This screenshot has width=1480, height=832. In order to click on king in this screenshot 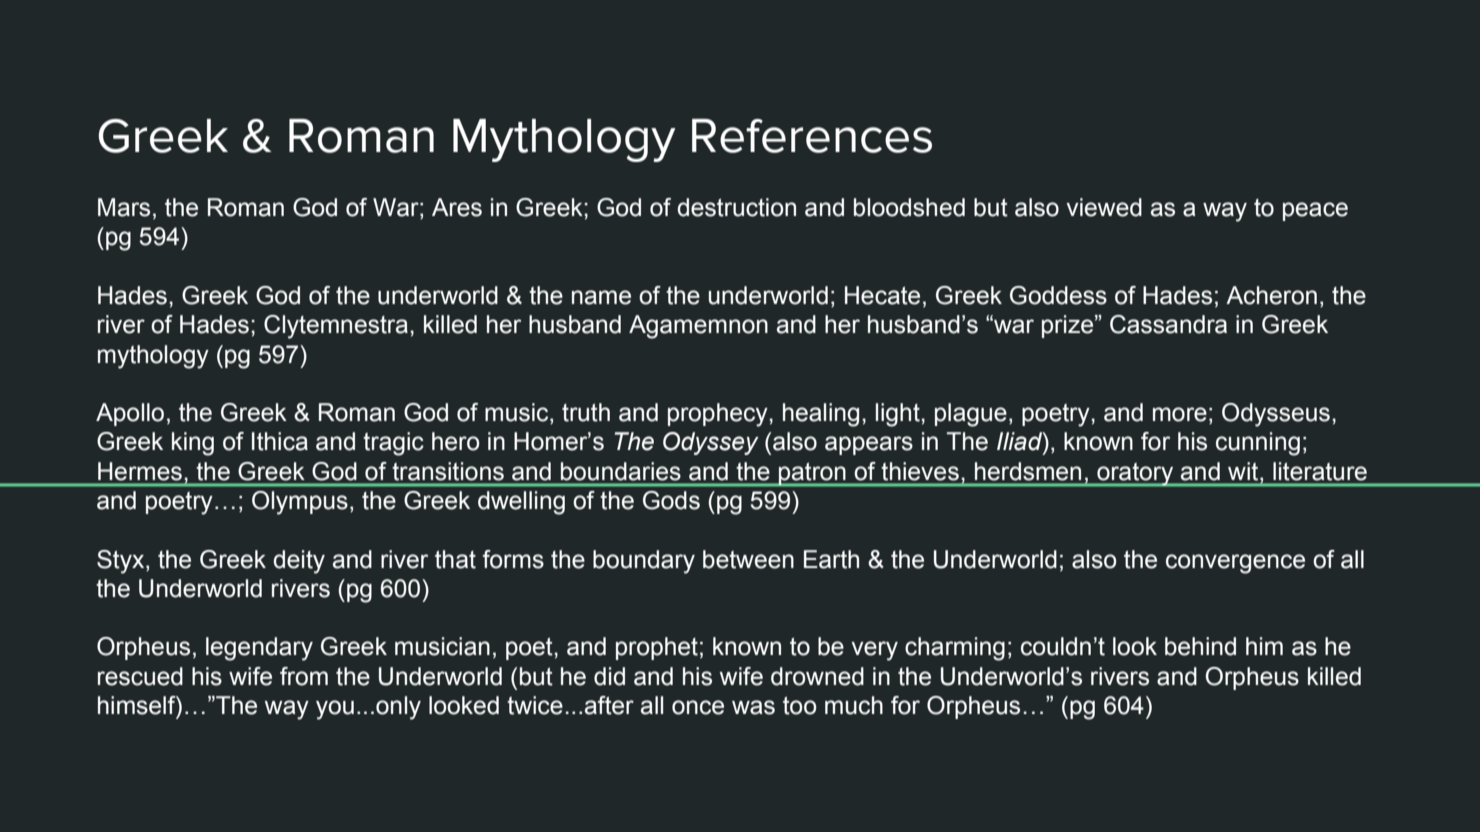, I will do `click(193, 444)`.
